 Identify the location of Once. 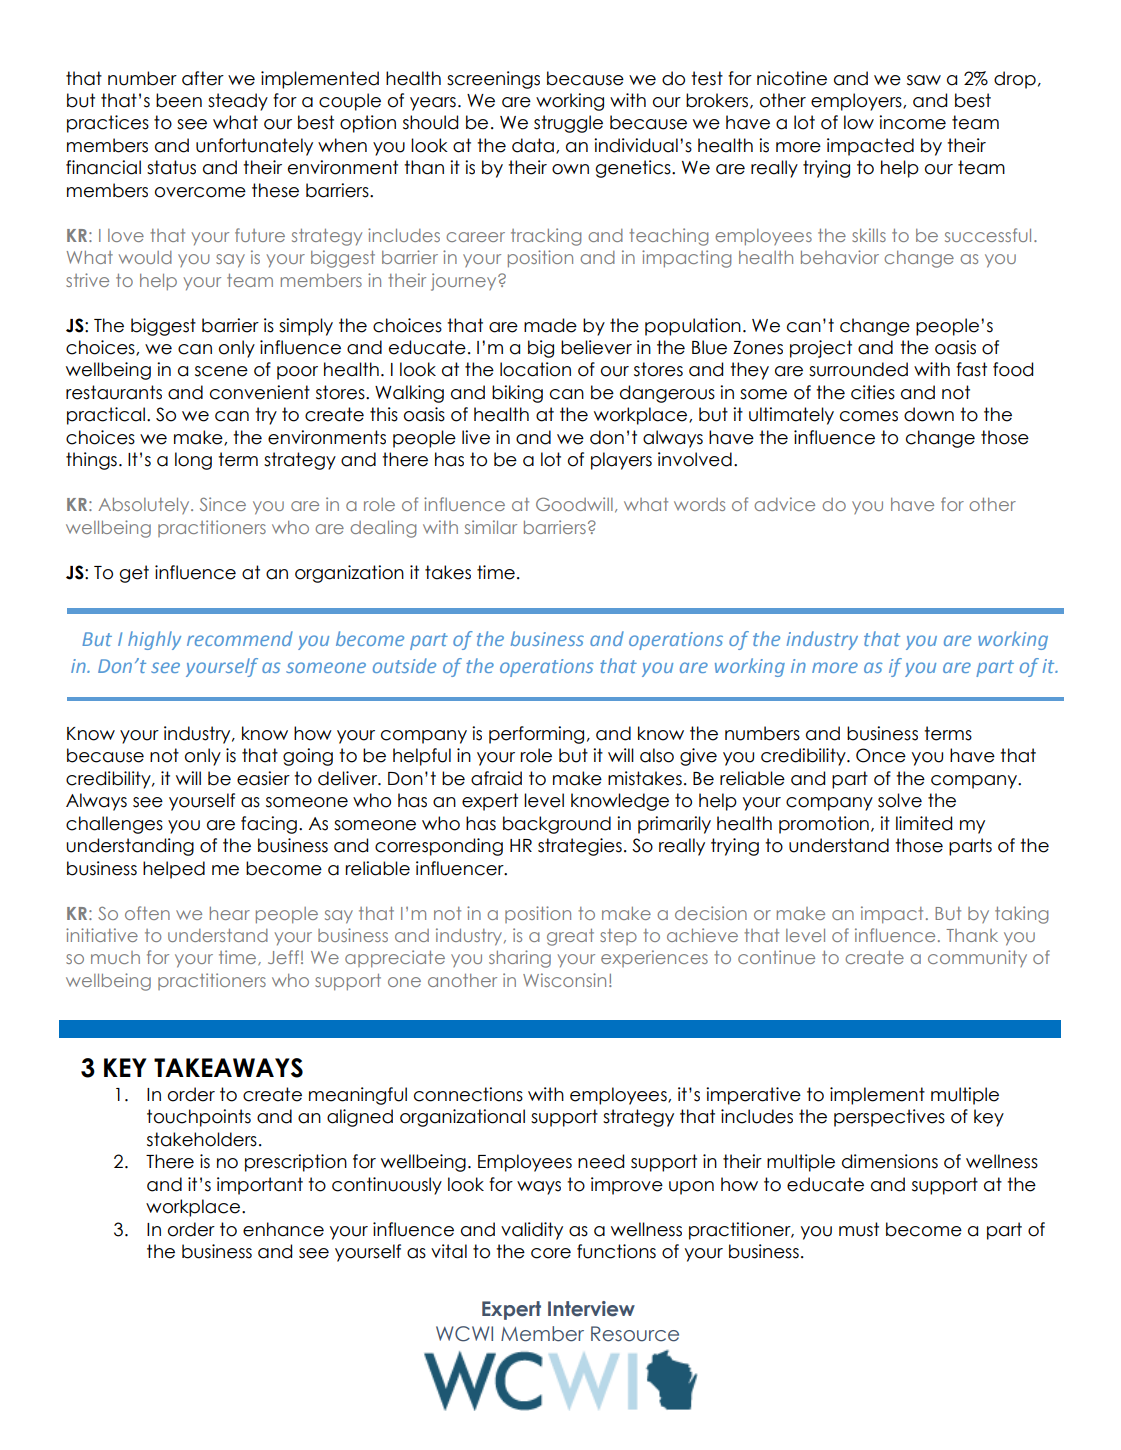
(881, 755).
